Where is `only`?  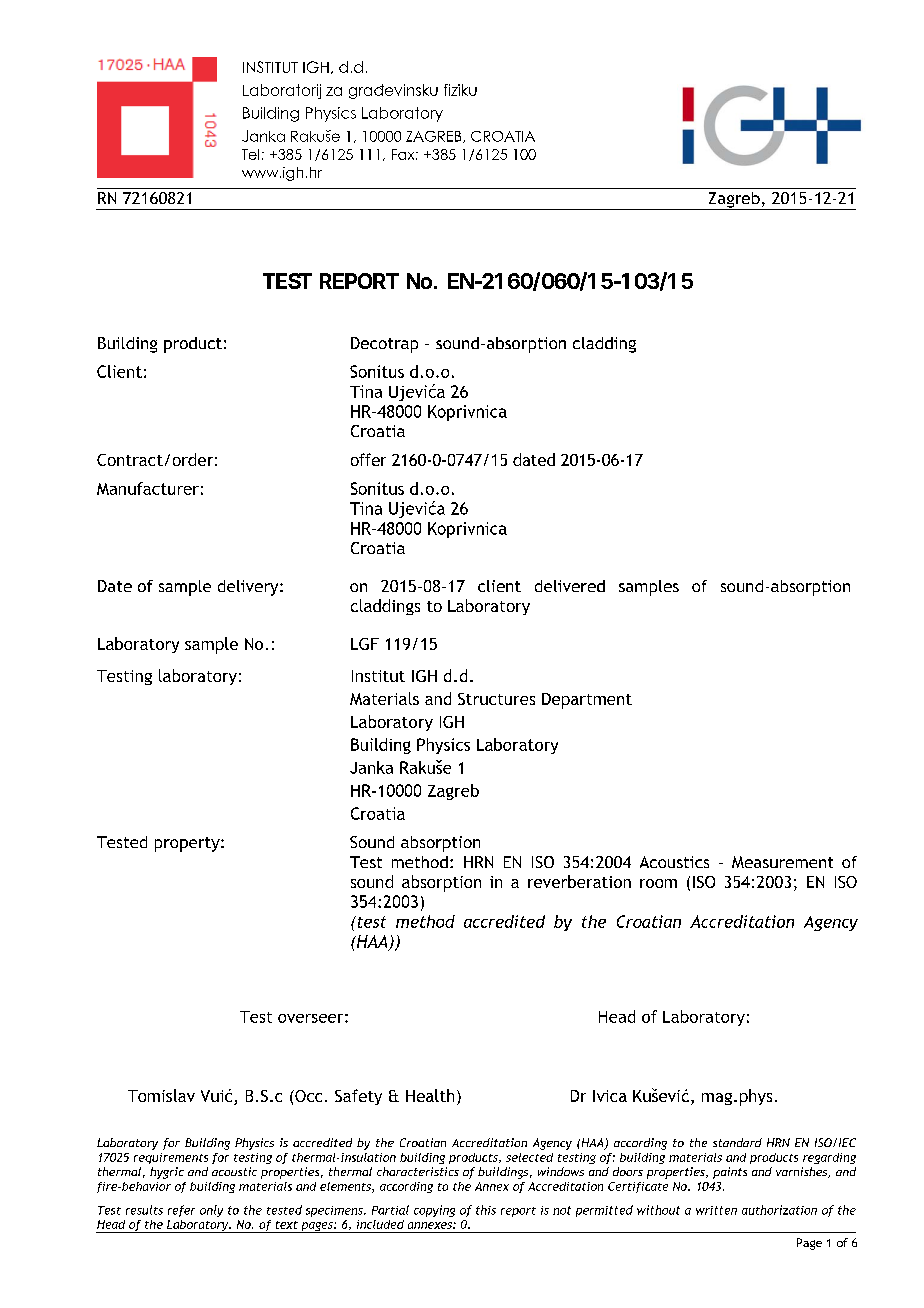 only is located at coordinates (211, 1211).
